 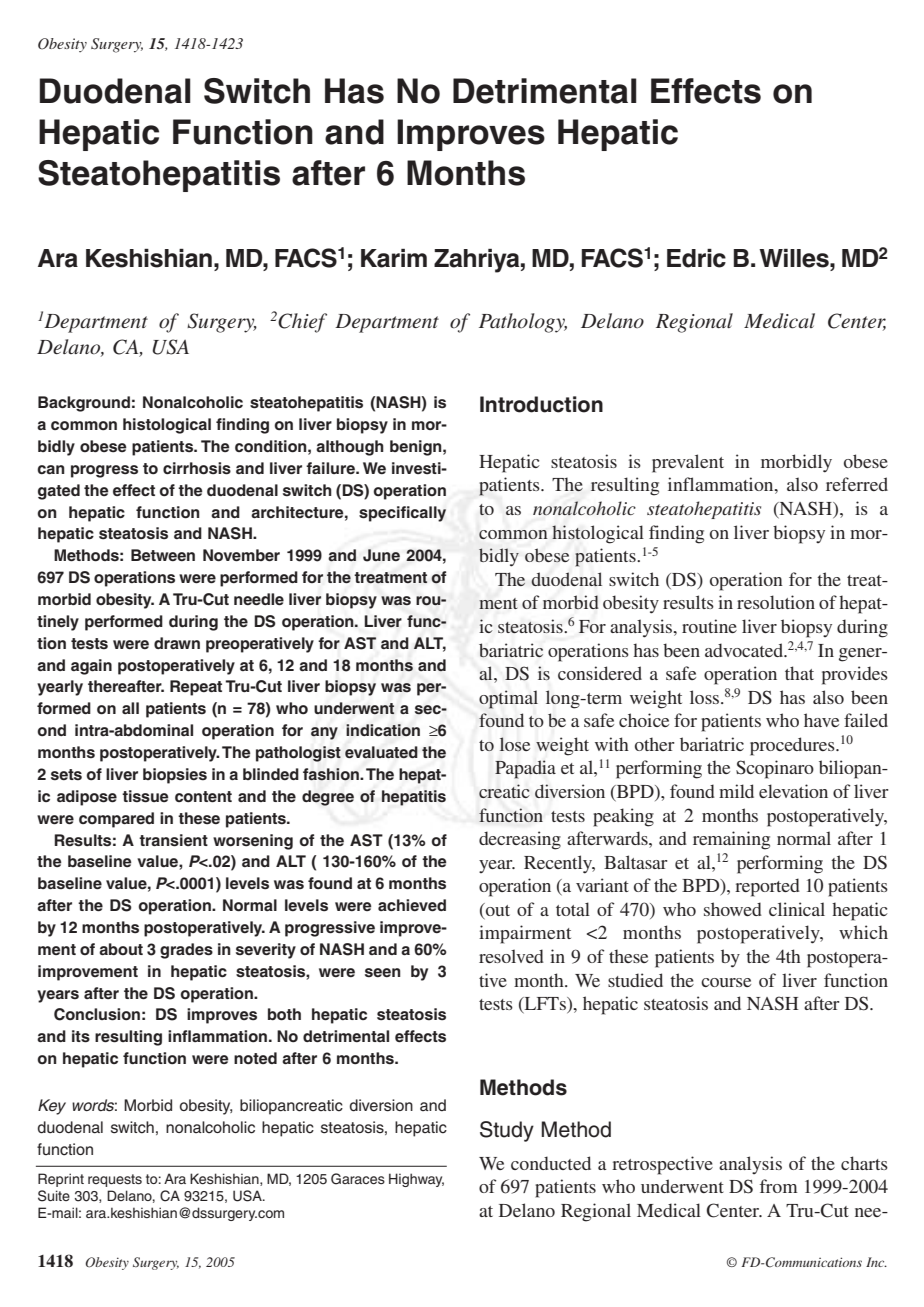 I want to click on biopsies, so click(x=175, y=776).
